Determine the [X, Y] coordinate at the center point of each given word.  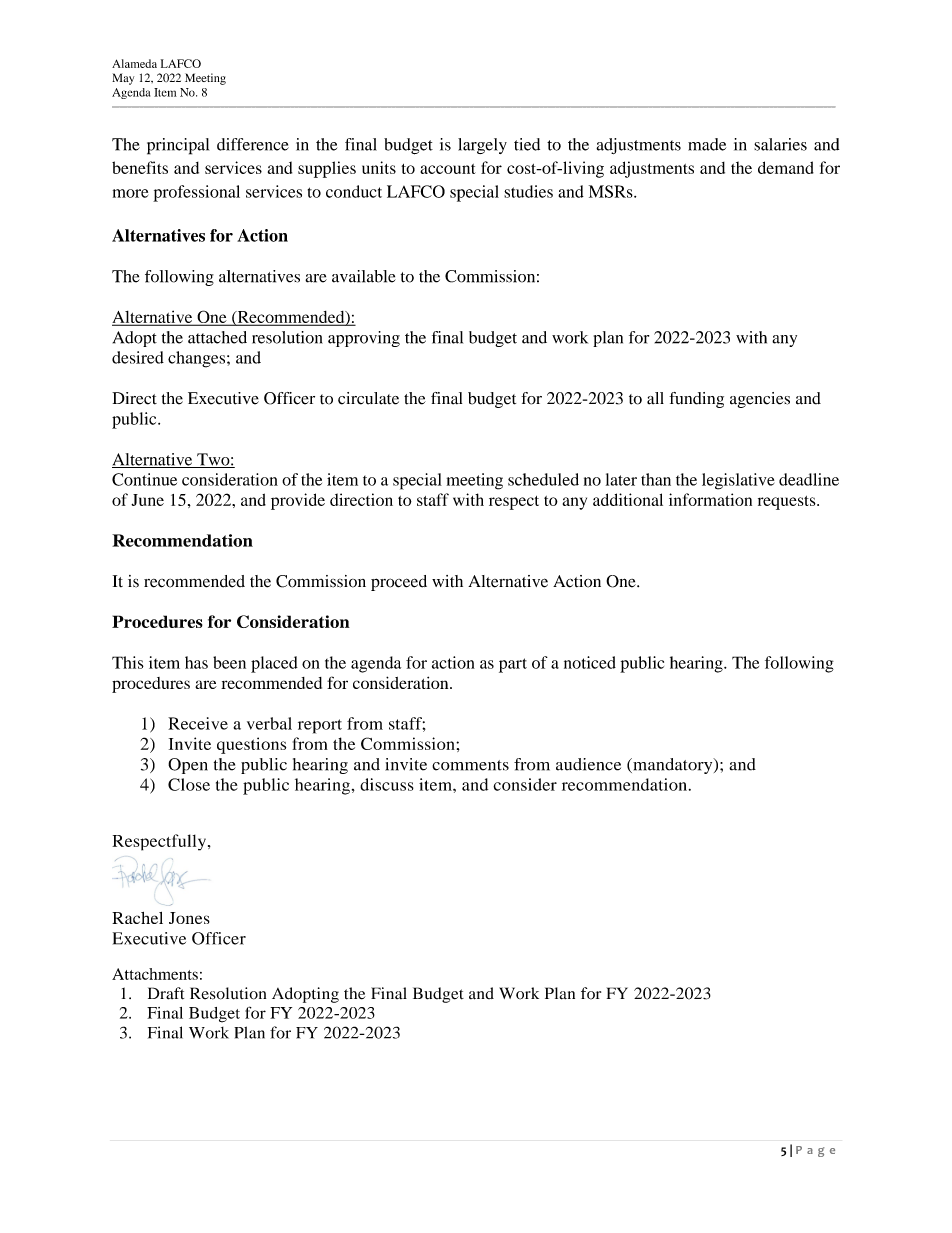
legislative [738, 481]
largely [482, 146]
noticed [590, 662]
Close [189, 784]
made [707, 144]
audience [588, 764]
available [364, 276]
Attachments [155, 974]
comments [470, 765]
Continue [144, 479]
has [196, 662]
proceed [399, 583]
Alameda [134, 63]
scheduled [543, 479]
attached [217, 337]
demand [786, 167]
